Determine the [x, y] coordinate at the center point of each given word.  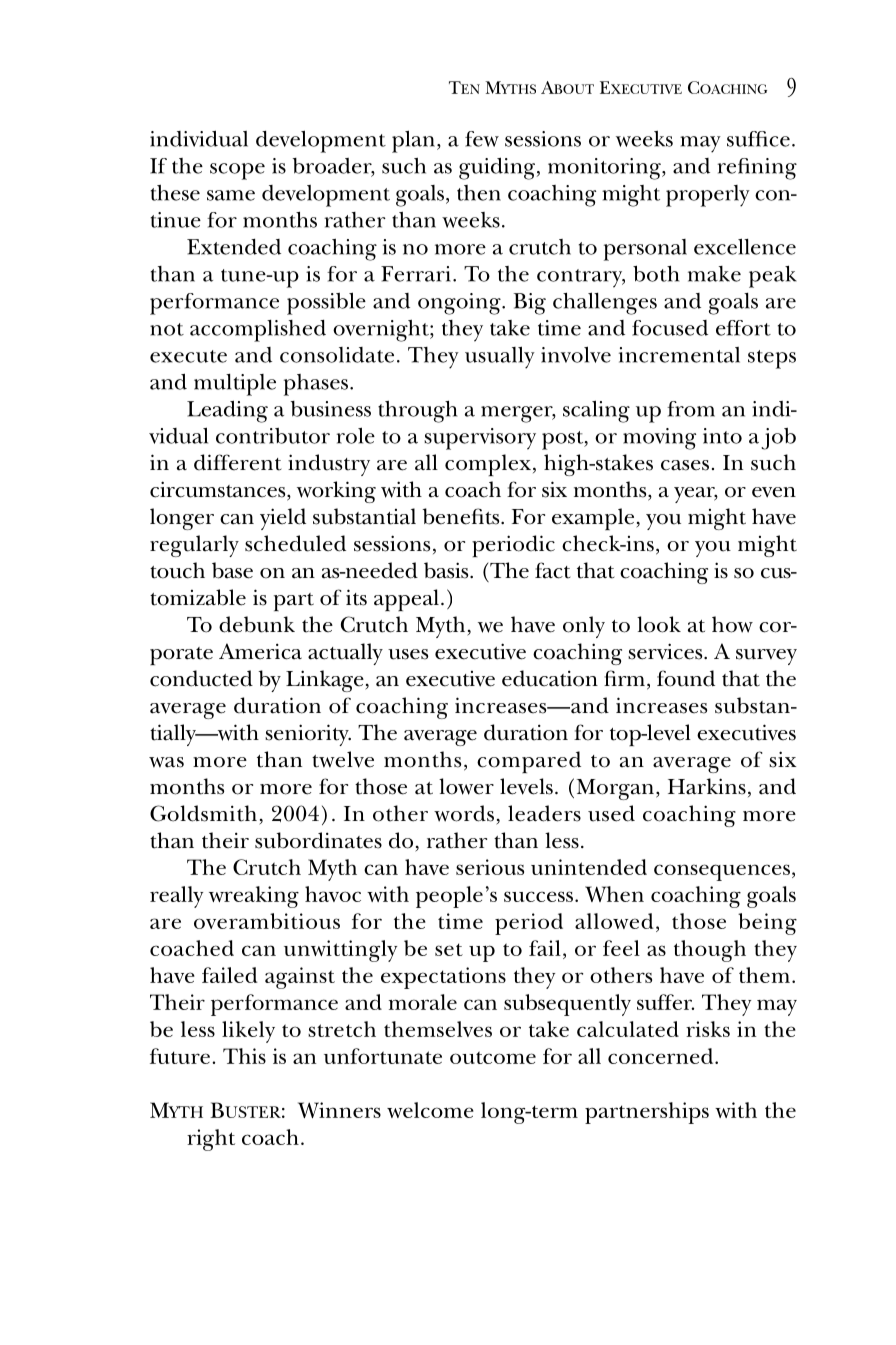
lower [466, 786]
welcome [430, 1110]
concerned [662, 1056]
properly [708, 196]
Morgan [615, 789]
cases [685, 465]
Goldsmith [203, 813]
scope [237, 171]
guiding [498, 168]
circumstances [219, 490]
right [211, 1140]
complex [488, 465]
